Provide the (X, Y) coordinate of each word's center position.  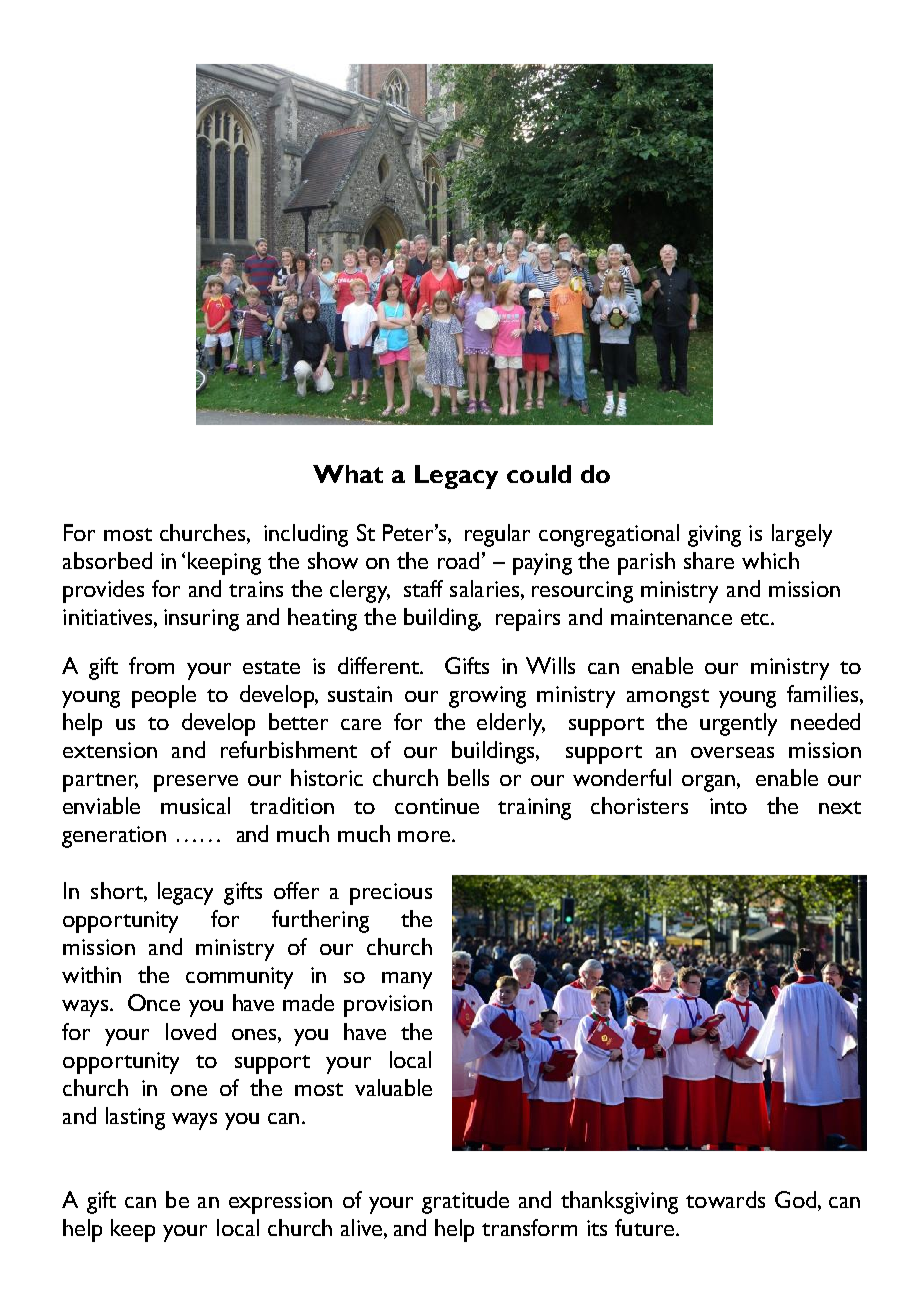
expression (280, 1203)
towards (725, 1199)
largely (802, 535)
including (306, 535)
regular (497, 535)
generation (114, 837)
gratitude (465, 1202)
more (424, 836)
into (728, 806)
